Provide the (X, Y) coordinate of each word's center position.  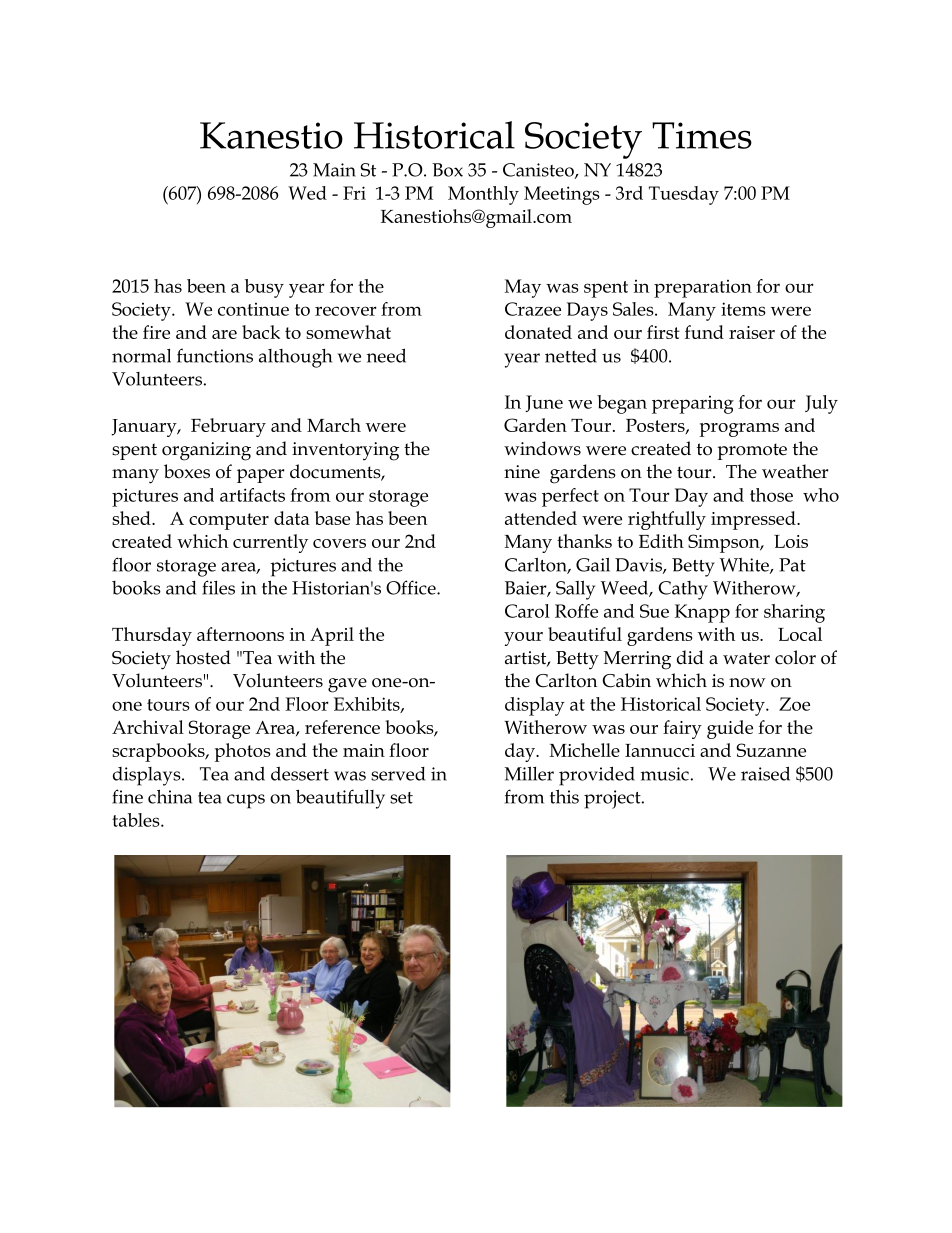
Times (702, 135)
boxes (187, 471)
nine (522, 472)
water (746, 658)
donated (538, 332)
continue (253, 309)
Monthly (483, 195)
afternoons (240, 634)
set (401, 798)
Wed (307, 193)
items (743, 309)
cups (246, 801)
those (771, 495)
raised (765, 773)
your (523, 639)
